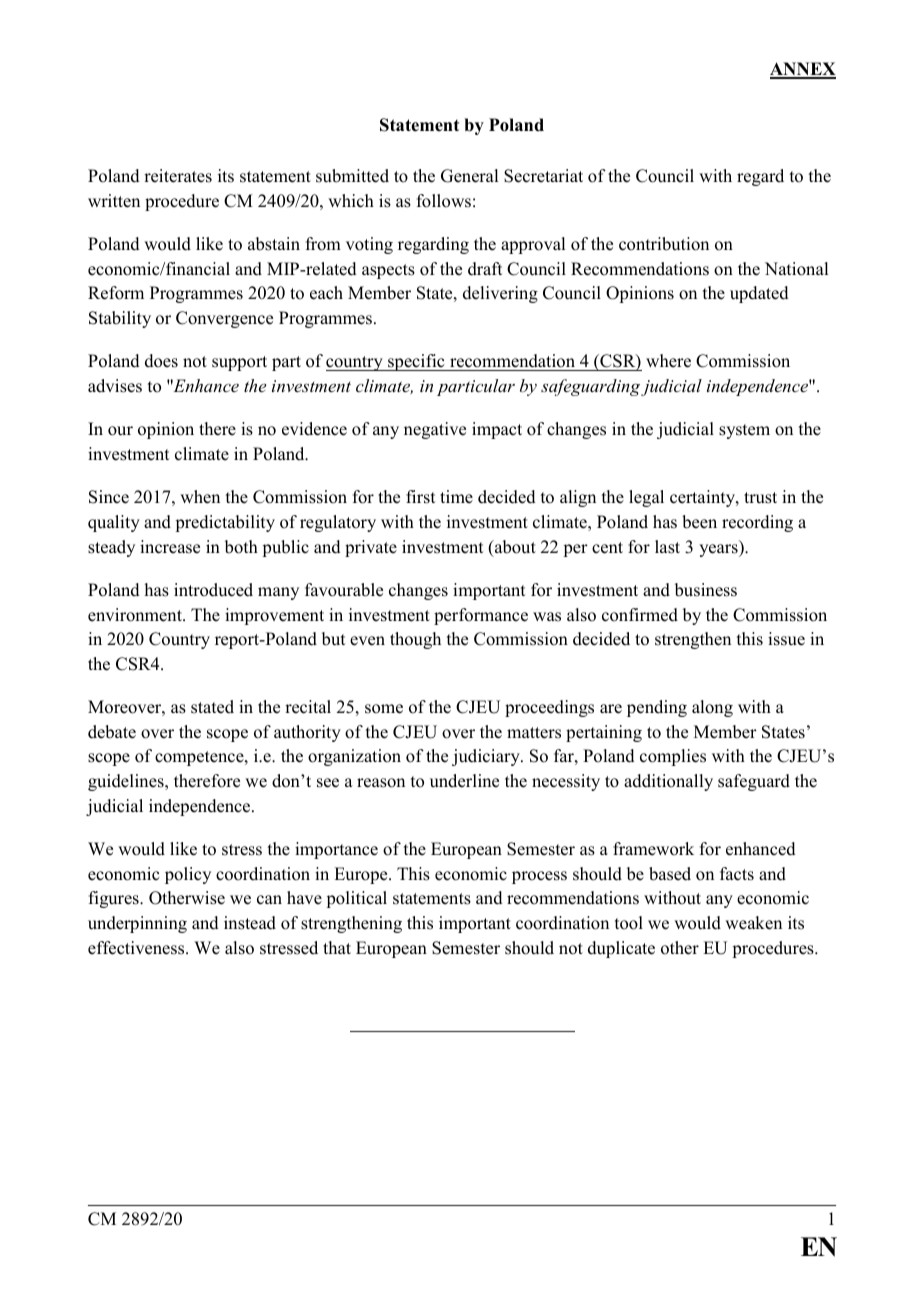  What do you see at coordinates (137, 924) in the screenshot?
I see `underpinning` at bounding box center [137, 924].
